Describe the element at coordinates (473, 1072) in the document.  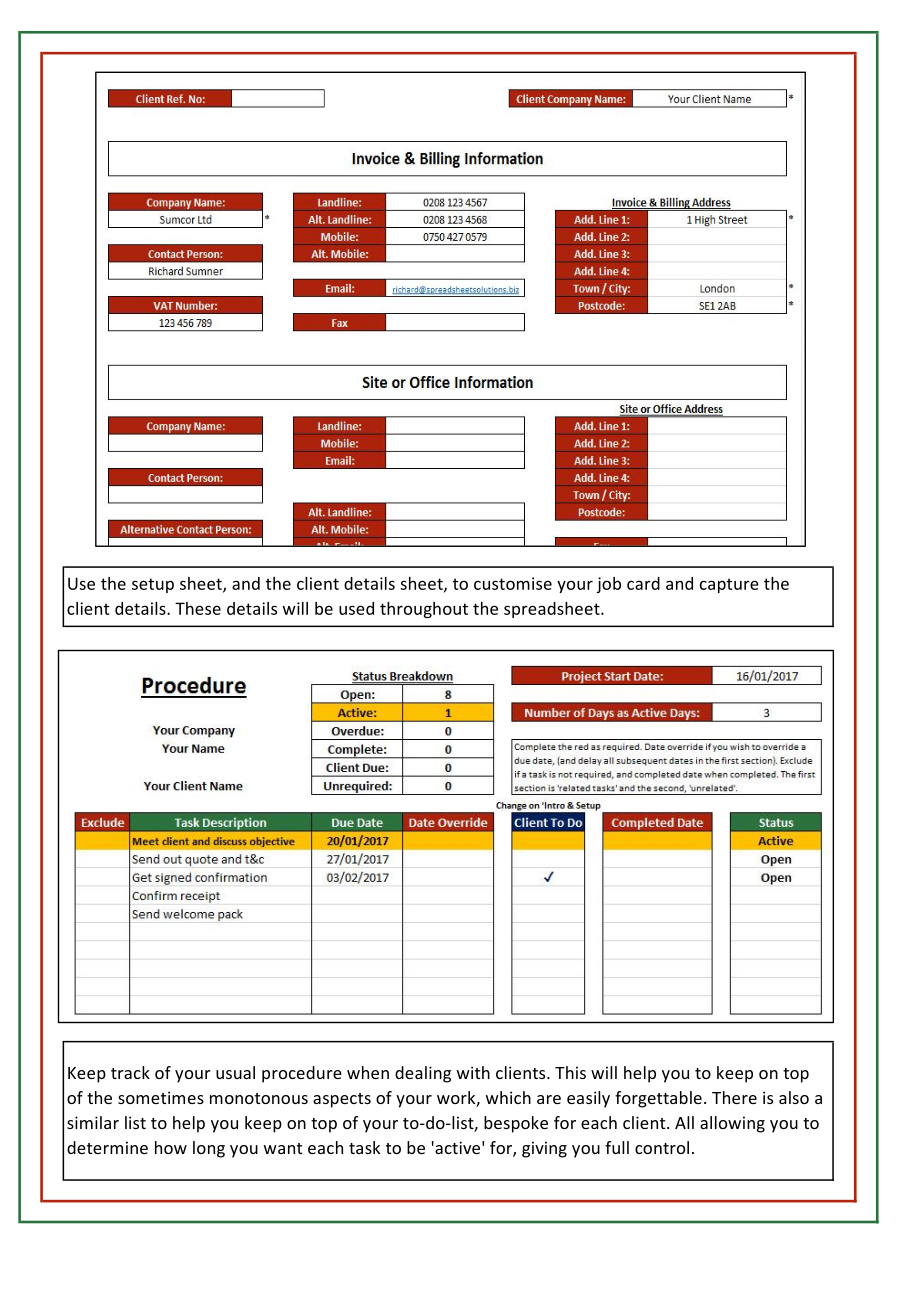
I see `with` at that location.
